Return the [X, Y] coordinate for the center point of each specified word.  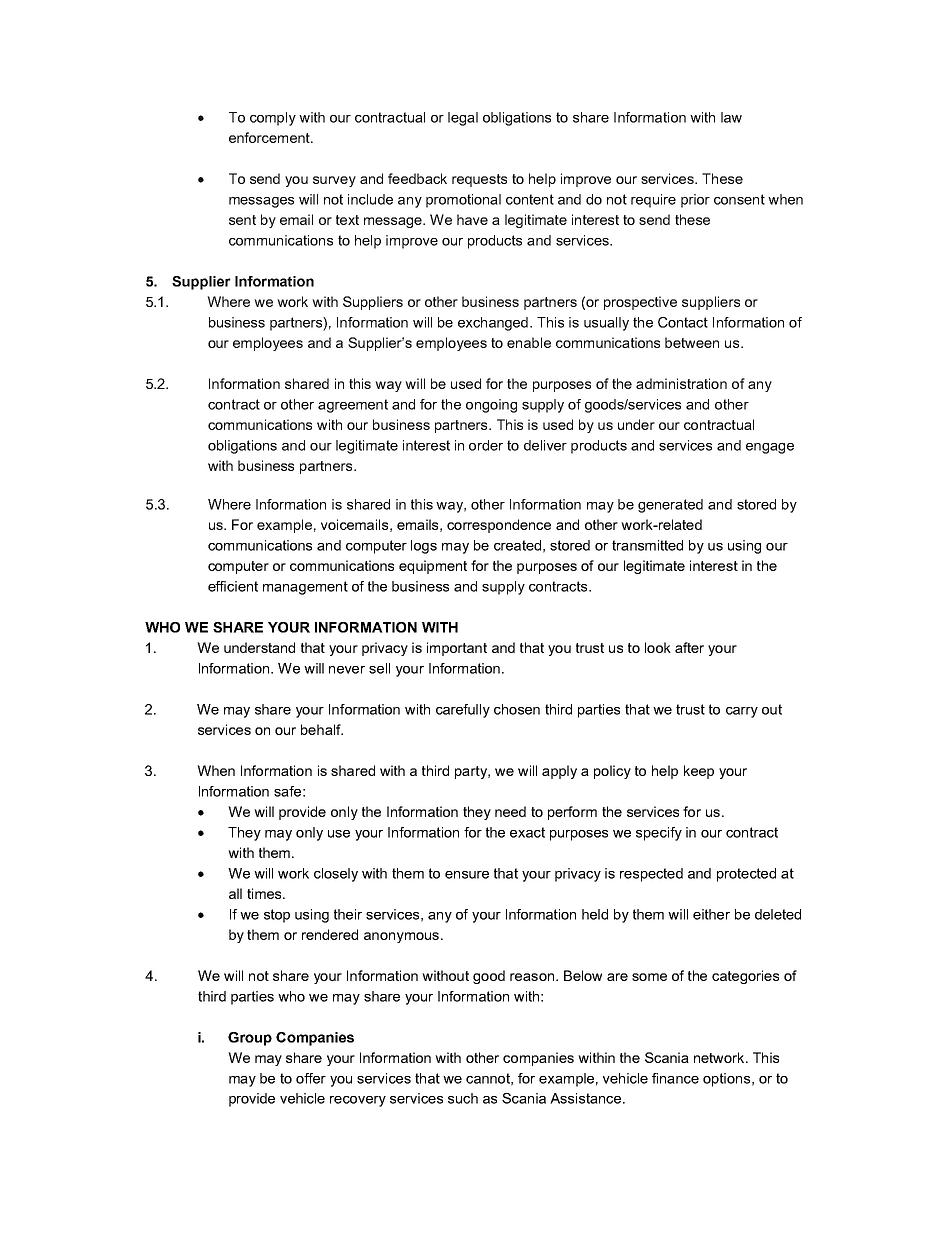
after [689, 647]
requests [479, 180]
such [463, 1098]
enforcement [270, 137]
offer [311, 1078]
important [457, 649]
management [305, 588]
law [731, 117]
